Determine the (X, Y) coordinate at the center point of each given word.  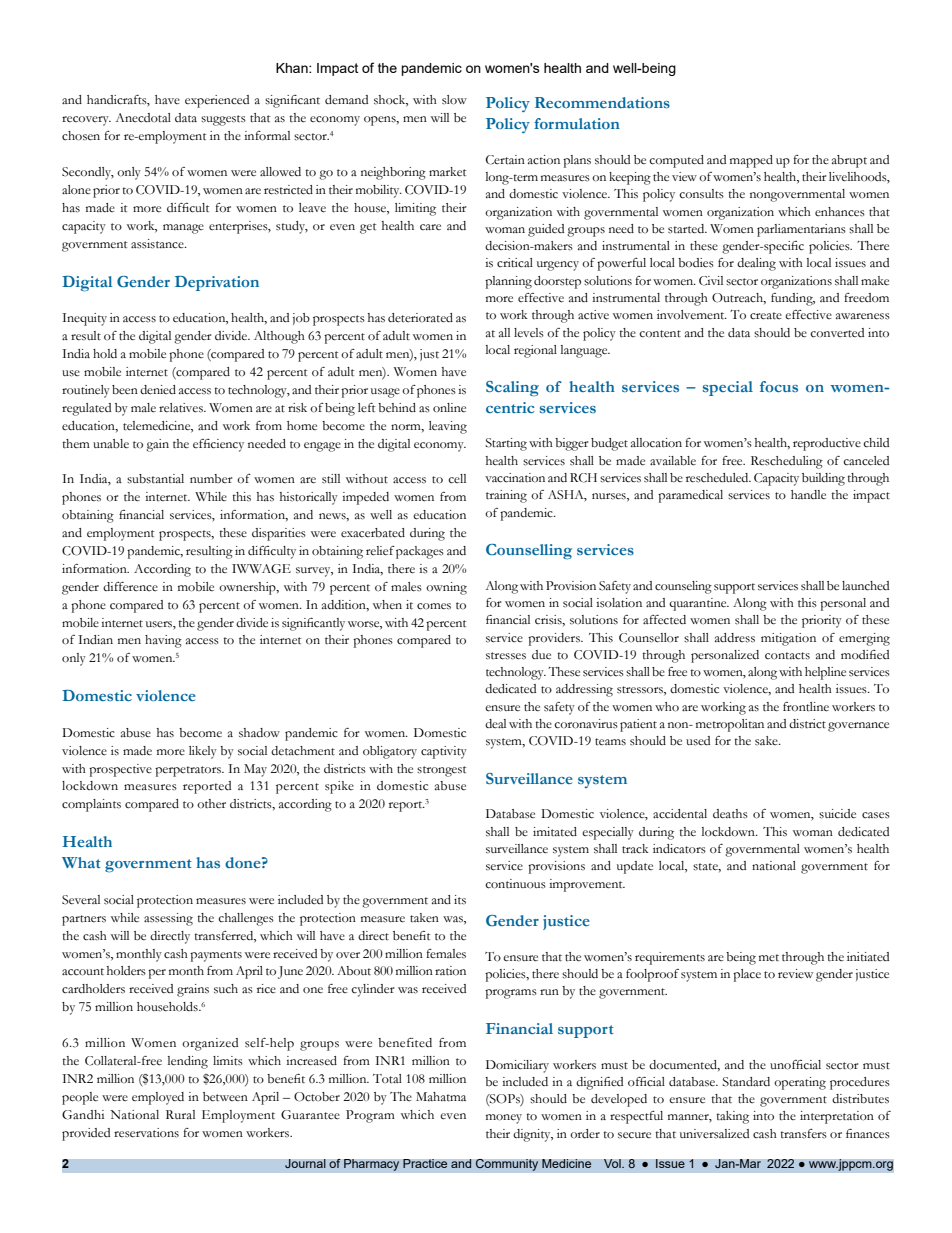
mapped (751, 161)
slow (454, 100)
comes (434, 606)
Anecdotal (143, 118)
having (163, 641)
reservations (146, 1133)
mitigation (788, 639)
